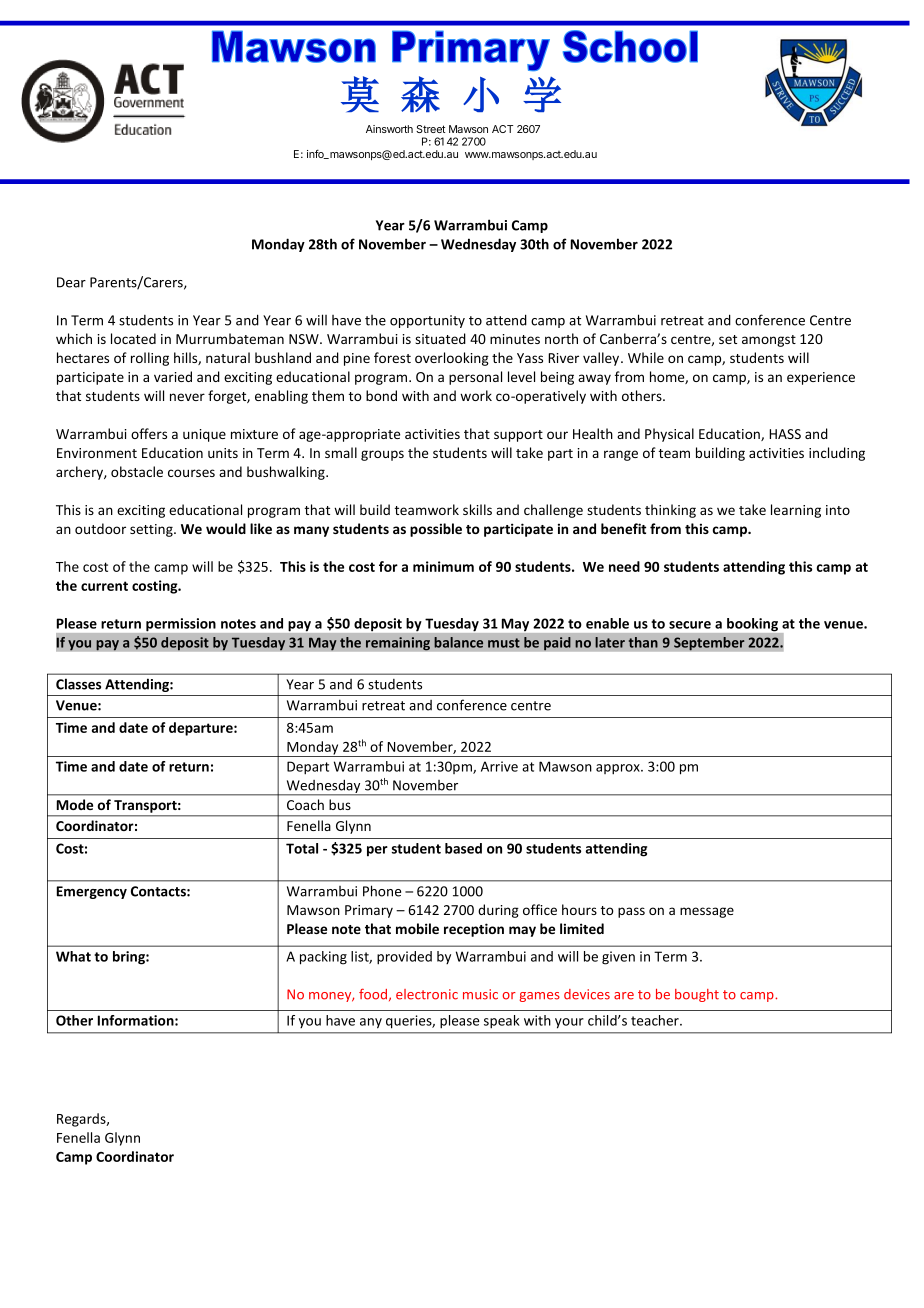  What do you see at coordinates (430, 129) in the document?
I see `Street` at bounding box center [430, 129].
